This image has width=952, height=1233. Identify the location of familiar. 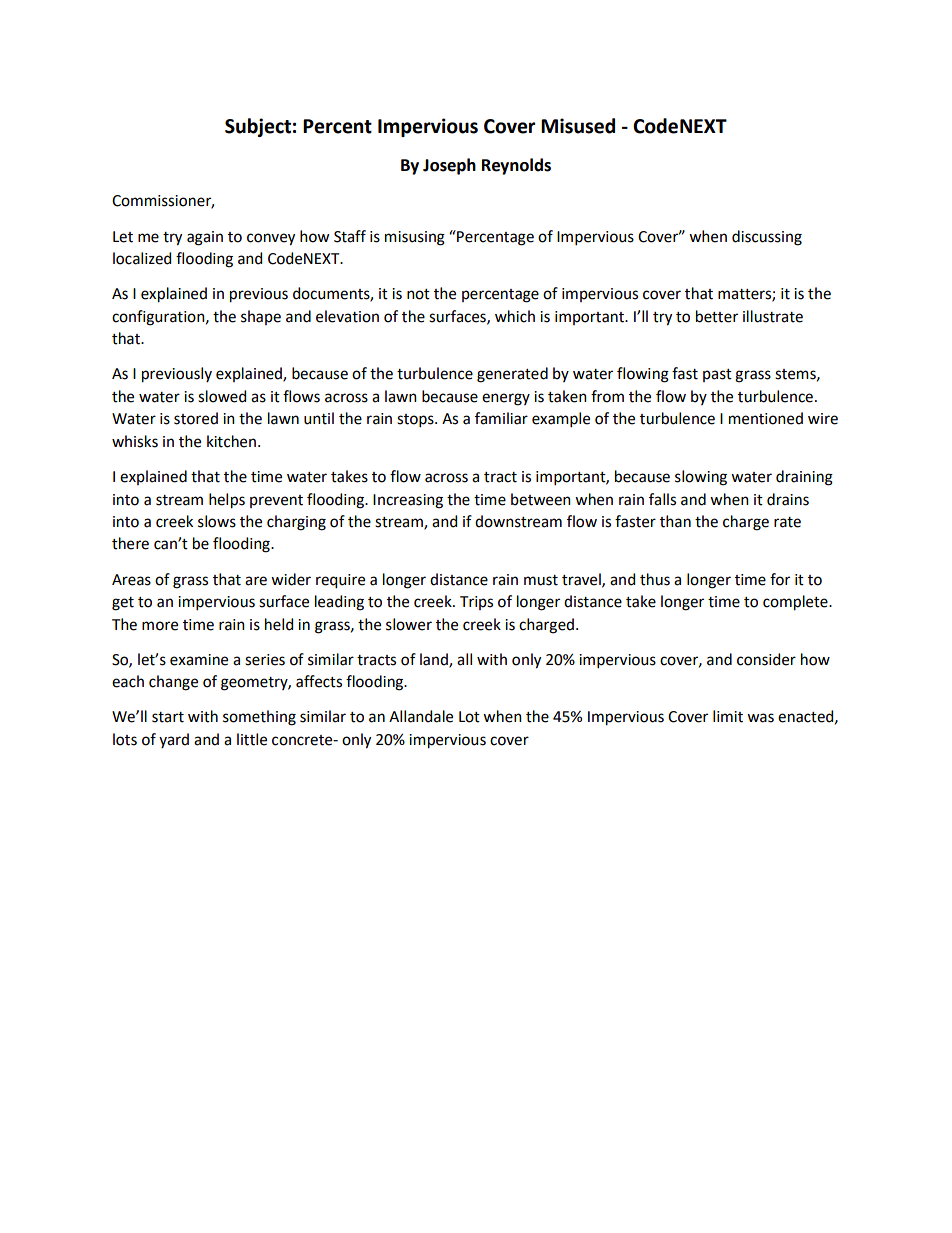
(501, 418).
